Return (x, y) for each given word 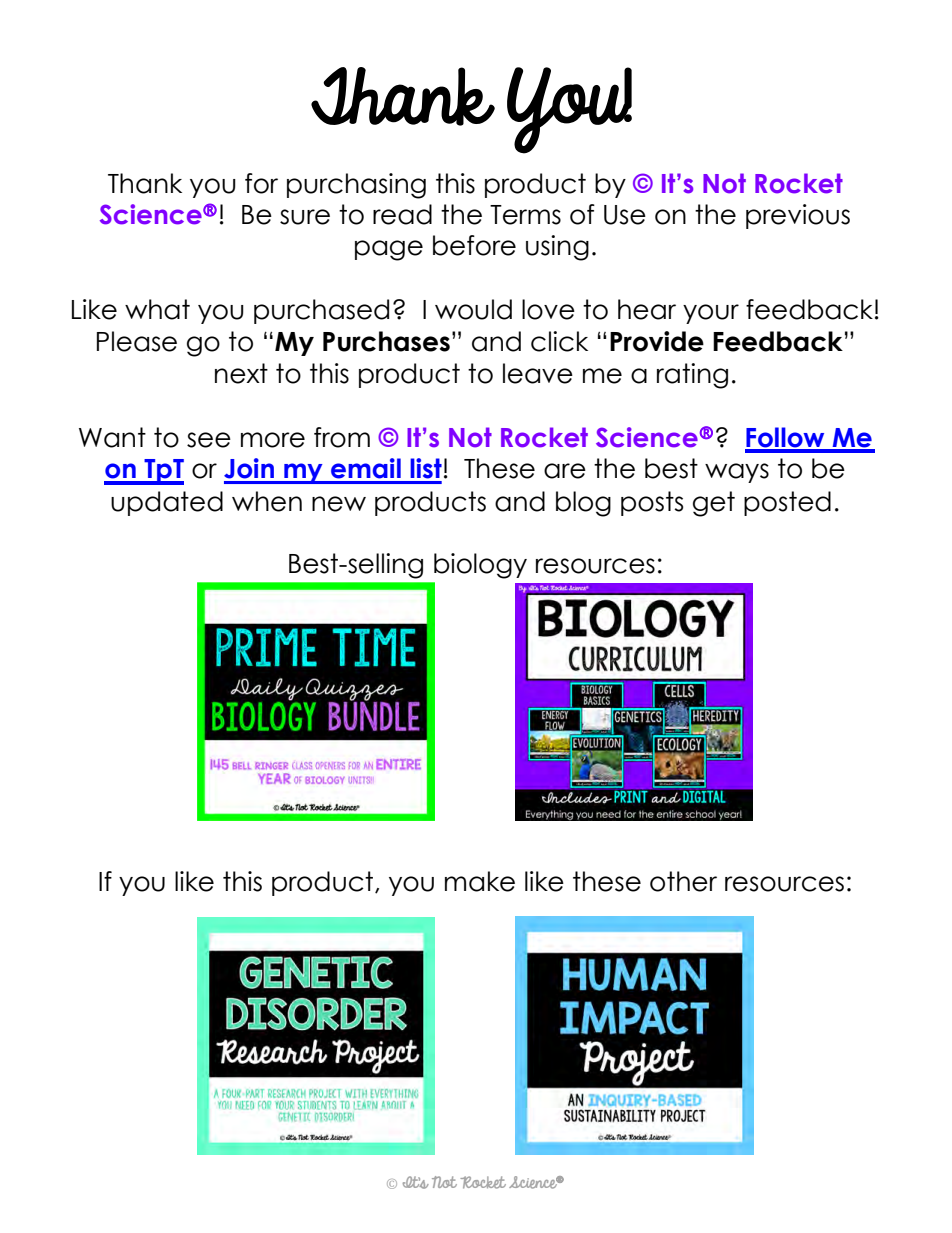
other (683, 881)
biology (480, 566)
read (402, 214)
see (209, 440)
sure (305, 217)
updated (167, 503)
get (714, 504)
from (342, 437)
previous (798, 216)
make (480, 881)
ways (737, 473)
